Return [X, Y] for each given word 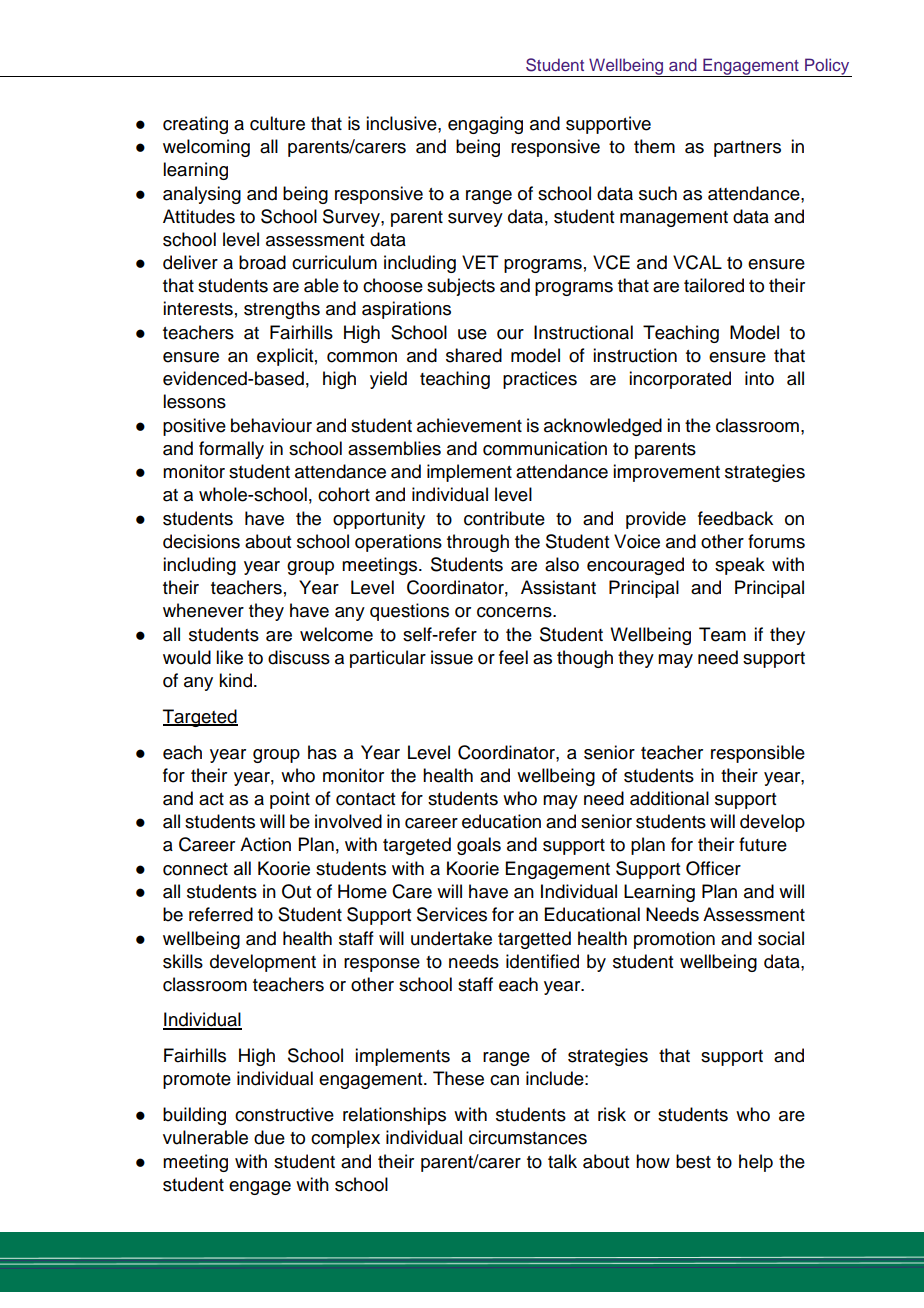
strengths [282, 310]
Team [722, 634]
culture [277, 123]
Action [265, 844]
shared [474, 355]
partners [747, 149]
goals [479, 846]
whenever [203, 610]
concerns [515, 612]
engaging [485, 125]
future [763, 844]
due [269, 1137]
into [759, 378]
